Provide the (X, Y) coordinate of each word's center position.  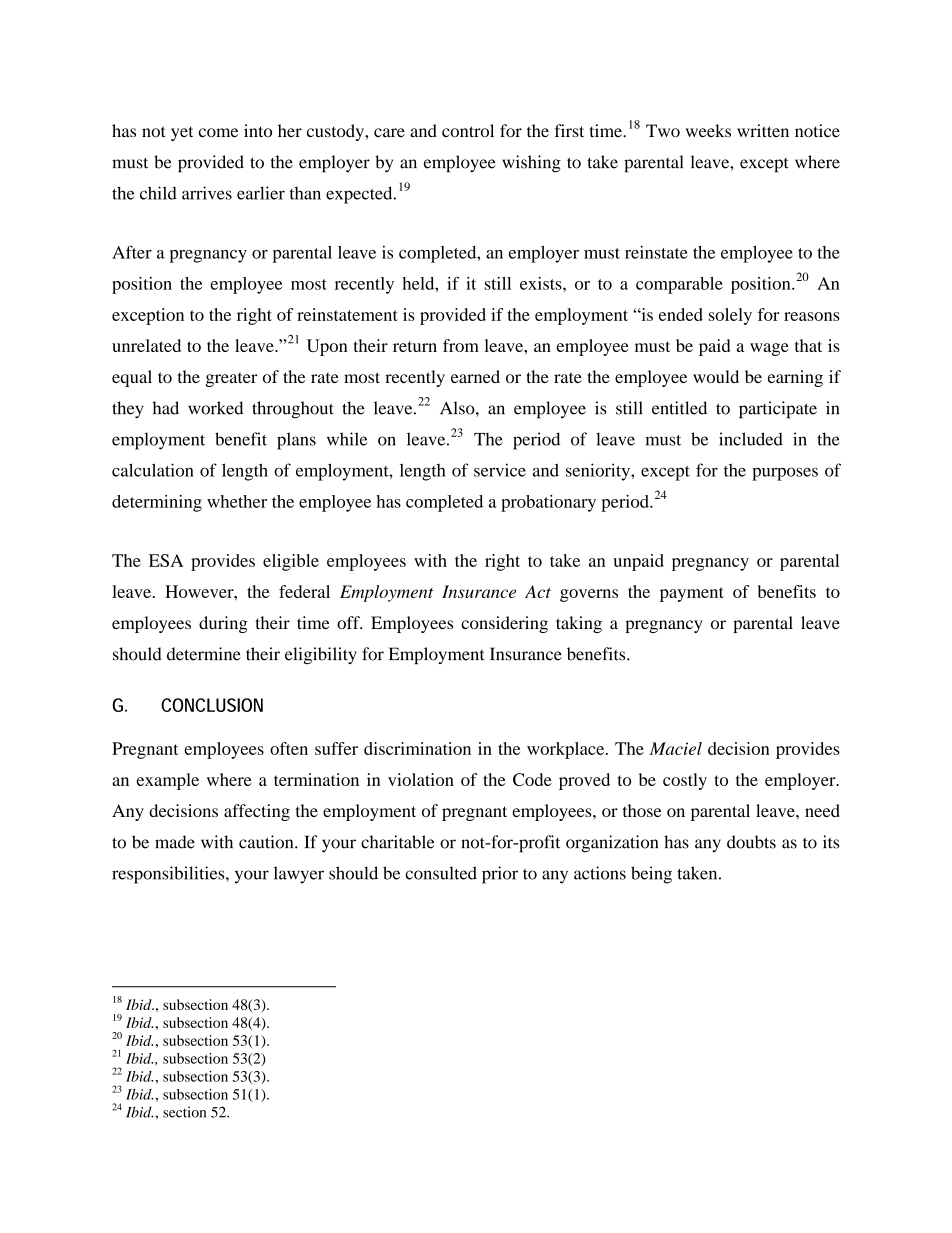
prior (500, 875)
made (175, 842)
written (763, 130)
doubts (751, 842)
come (218, 133)
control (468, 131)
